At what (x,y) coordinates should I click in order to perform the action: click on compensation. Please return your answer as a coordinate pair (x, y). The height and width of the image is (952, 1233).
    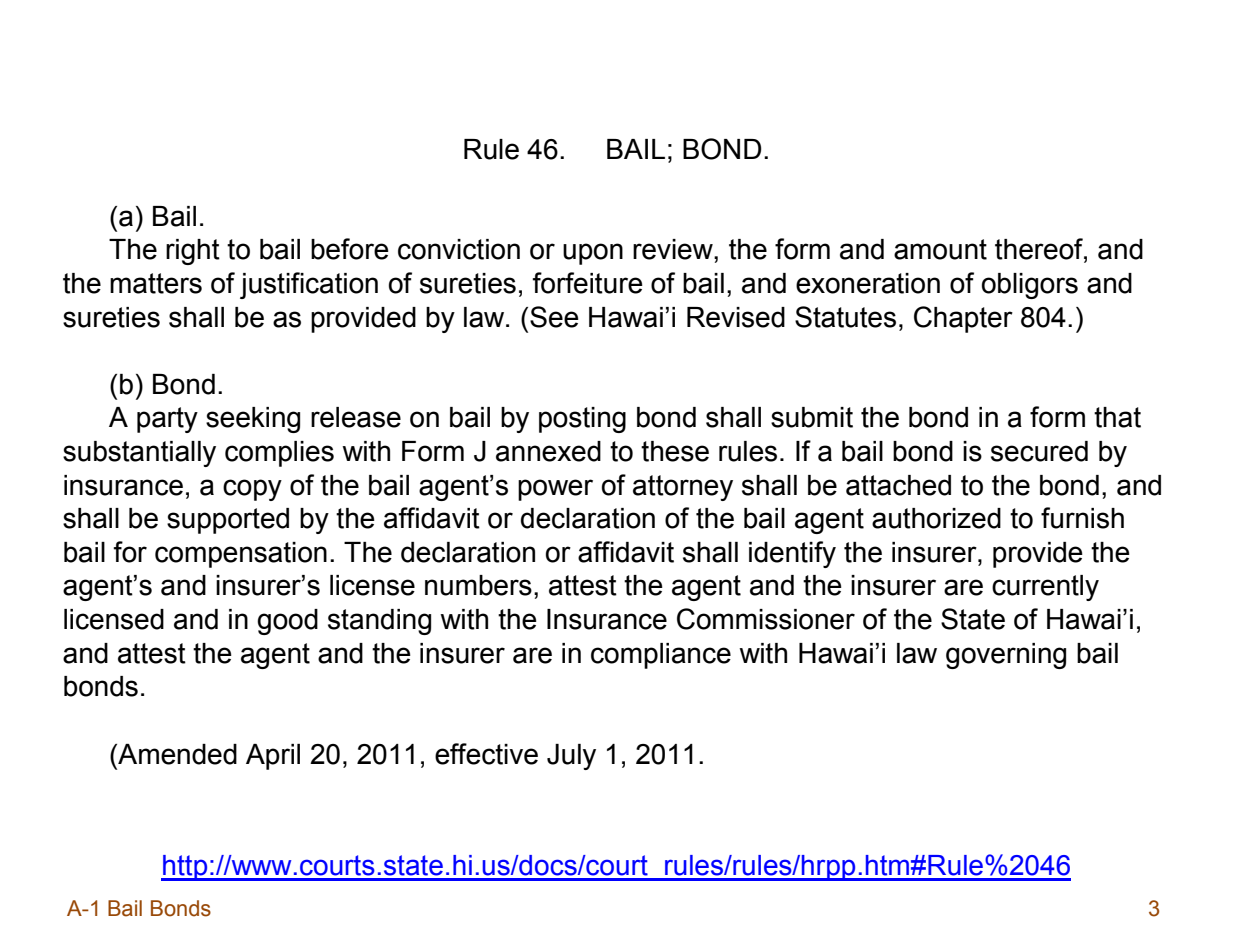
    Looking at the image, I should click on (241, 555).
